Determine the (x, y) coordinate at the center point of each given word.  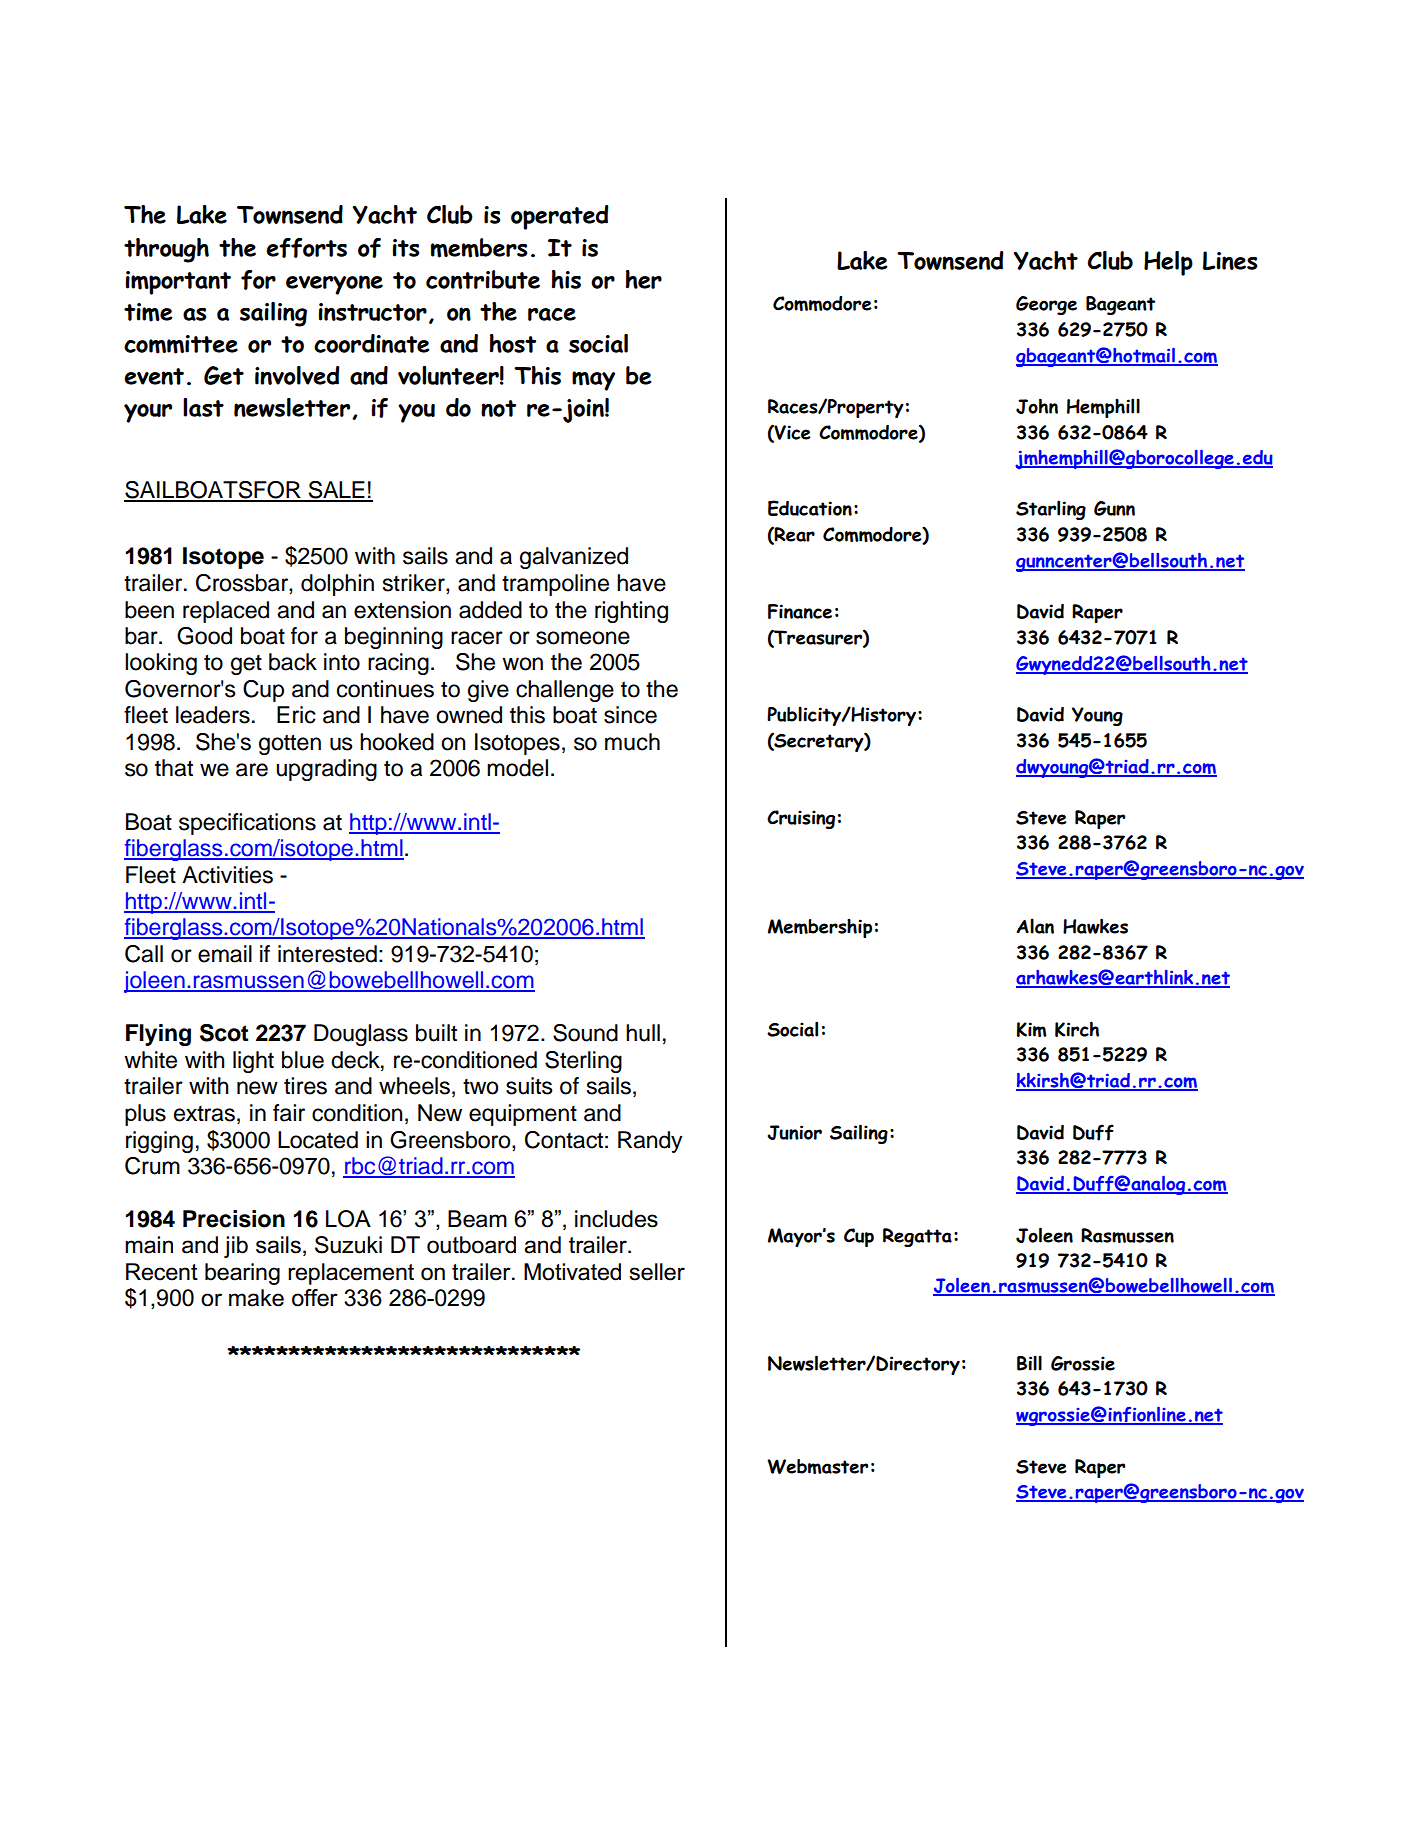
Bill (1029, 1363)
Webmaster (817, 1466)
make (256, 1298)
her (643, 279)
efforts (306, 248)
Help (1168, 263)
